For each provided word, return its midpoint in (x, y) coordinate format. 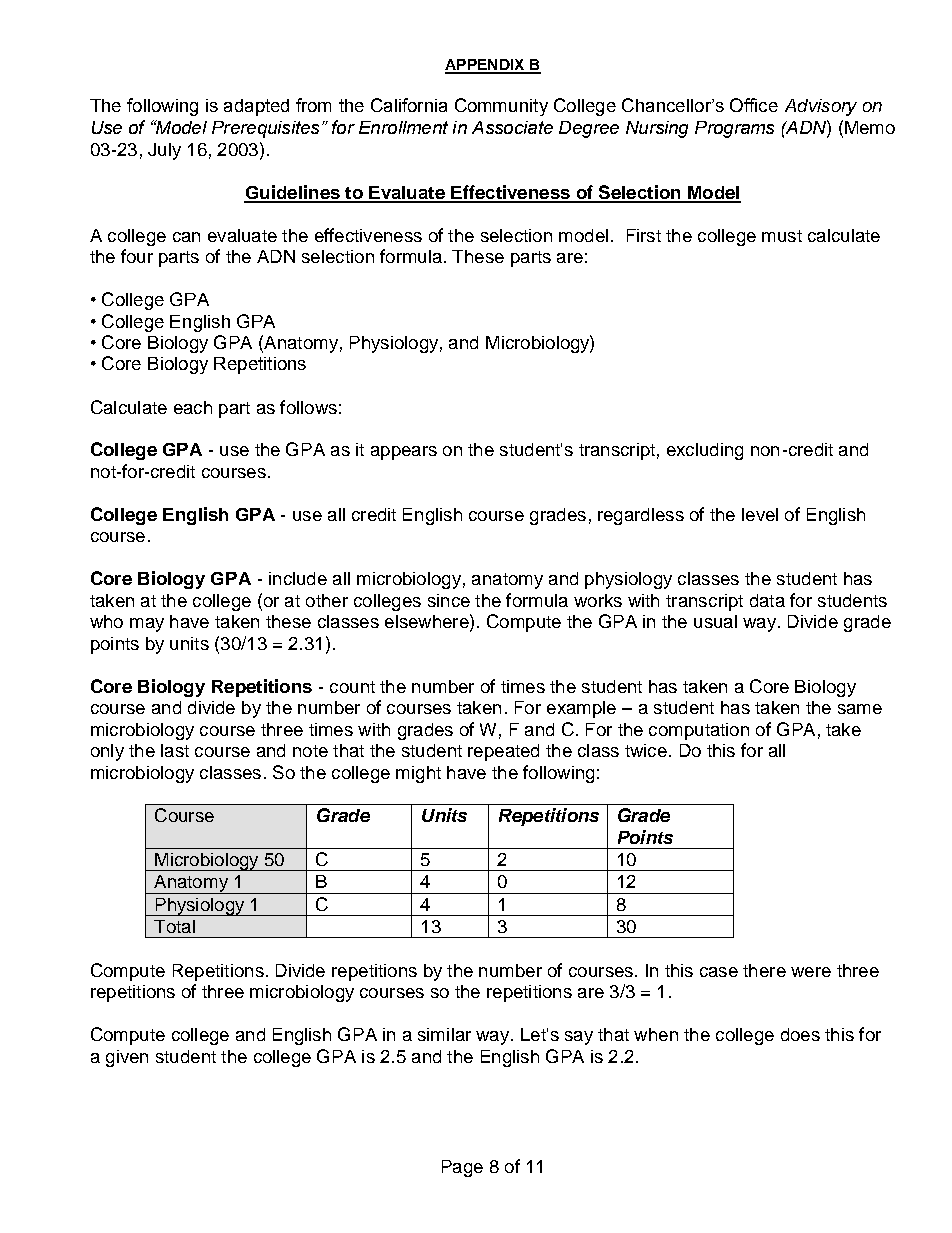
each (193, 407)
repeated (503, 752)
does (800, 1034)
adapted (256, 107)
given (127, 1058)
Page (462, 1168)
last (175, 750)
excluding (705, 451)
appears (404, 453)
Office (754, 105)
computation (699, 731)
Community (501, 107)
